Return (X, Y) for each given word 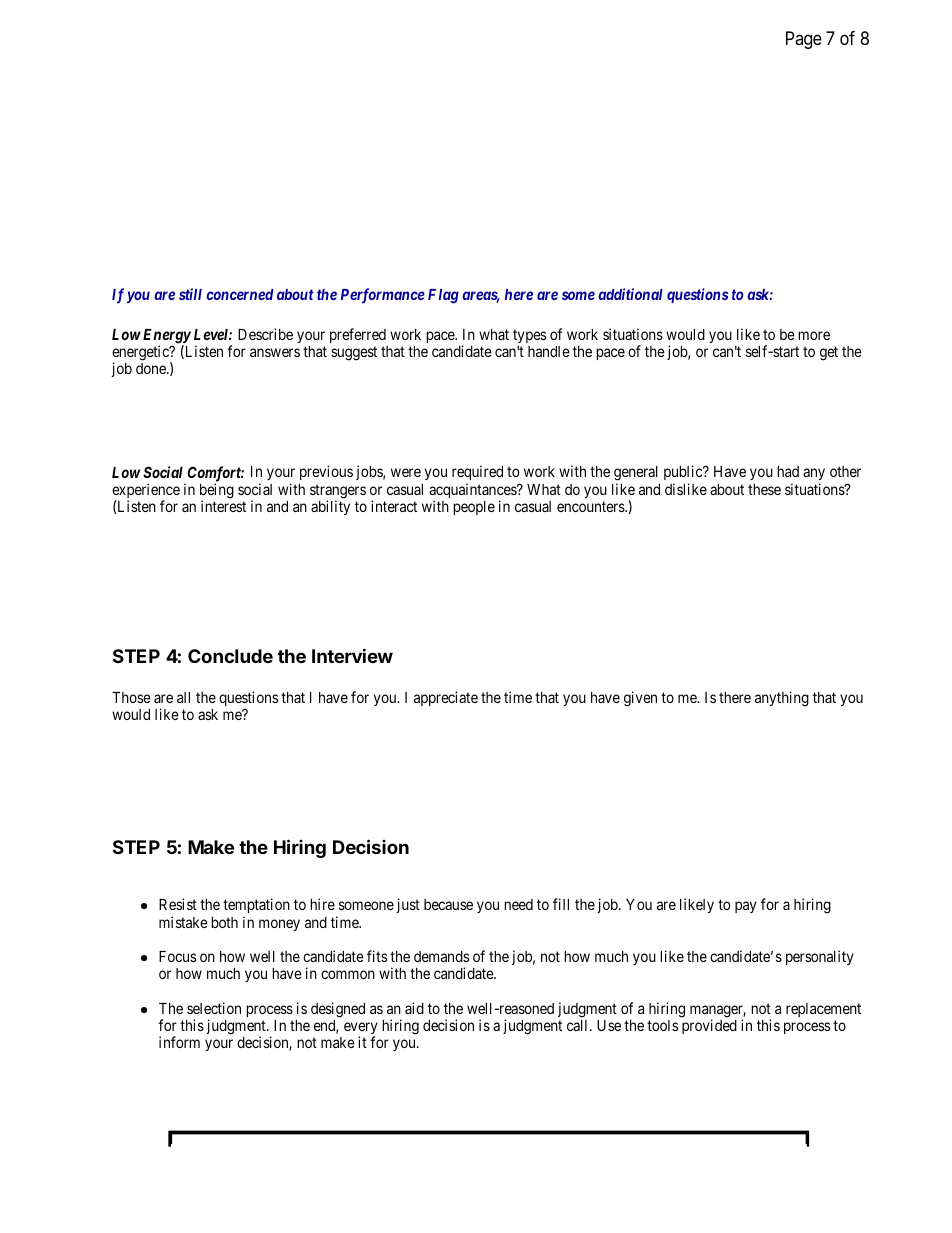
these (764, 489)
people (474, 508)
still (190, 294)
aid (414, 1008)
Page (804, 40)
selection (214, 1008)
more (814, 335)
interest (223, 506)
